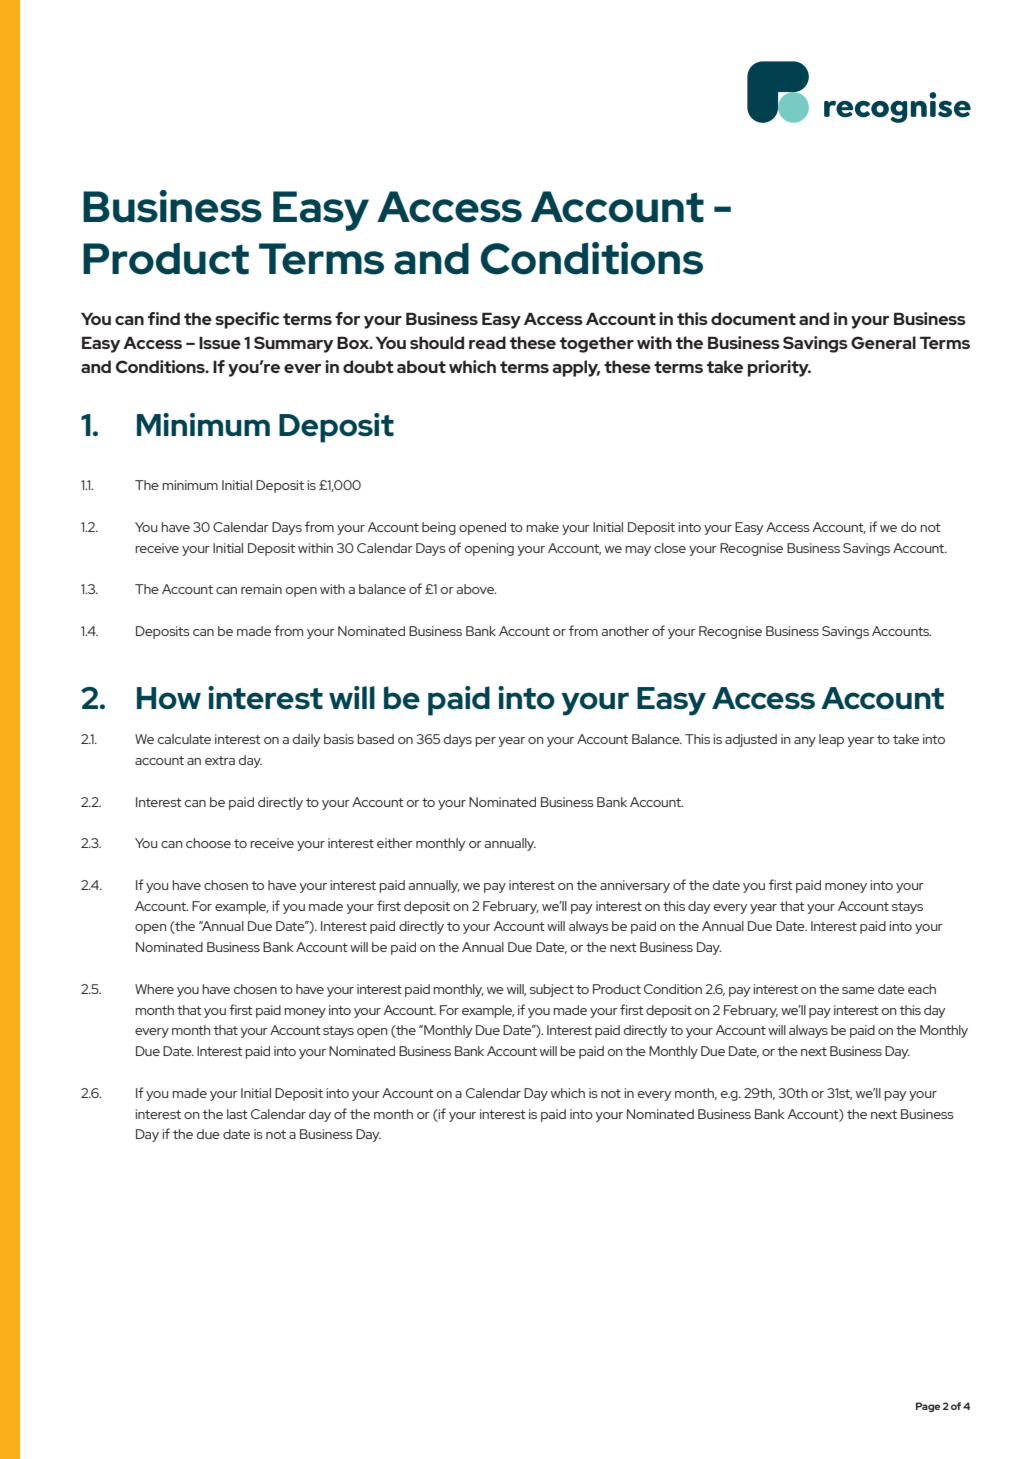  I want to click on last, so click(237, 1114).
